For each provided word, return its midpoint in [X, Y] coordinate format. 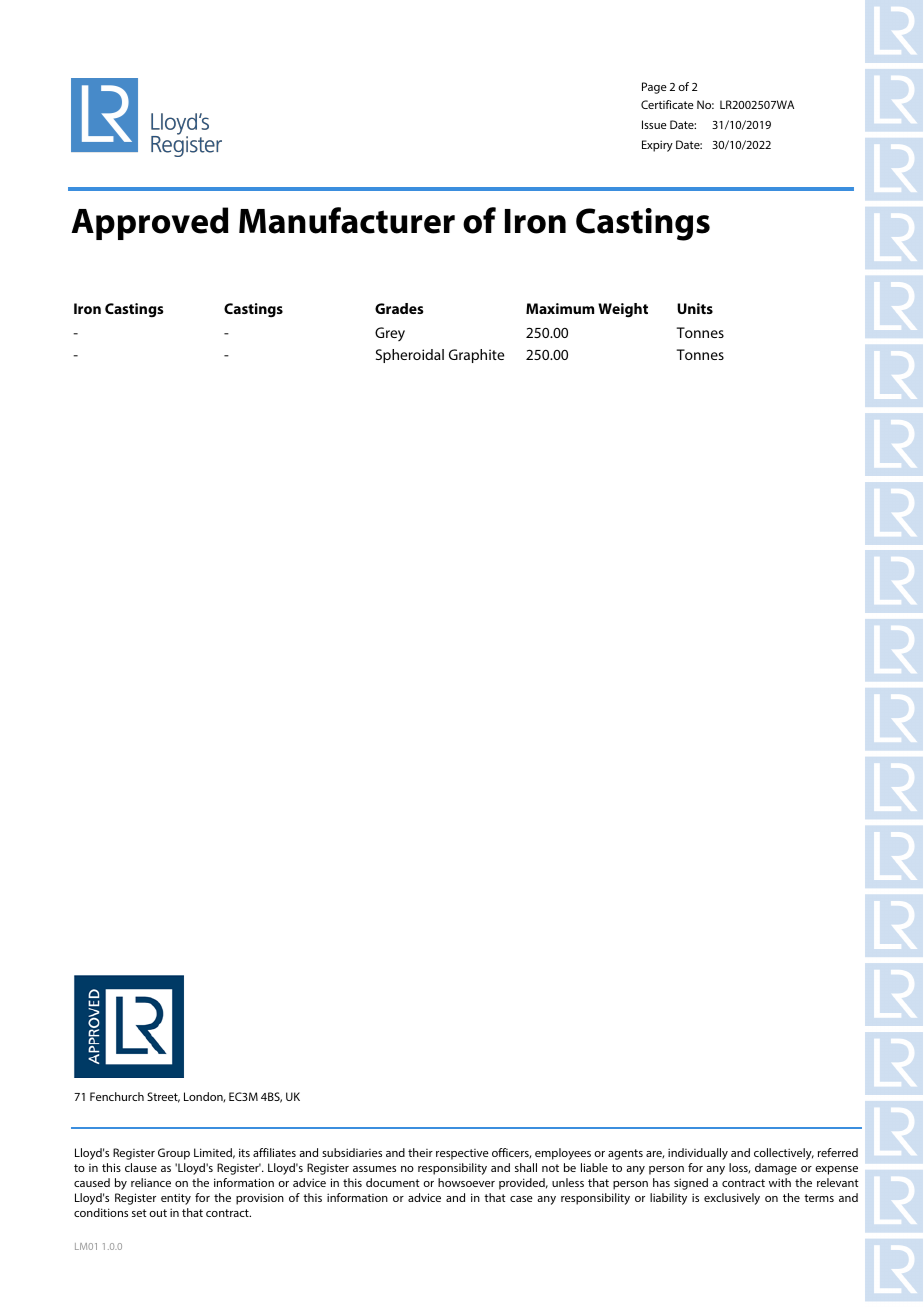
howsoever [466, 1182]
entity [176, 1199]
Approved [150, 223]
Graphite [476, 356]
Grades [399, 308]
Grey [390, 334]
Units [695, 308]
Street [163, 1097]
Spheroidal [410, 356]
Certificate [667, 104]
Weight [623, 310]
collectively [784, 1154]
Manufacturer [347, 220]
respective [462, 1154]
